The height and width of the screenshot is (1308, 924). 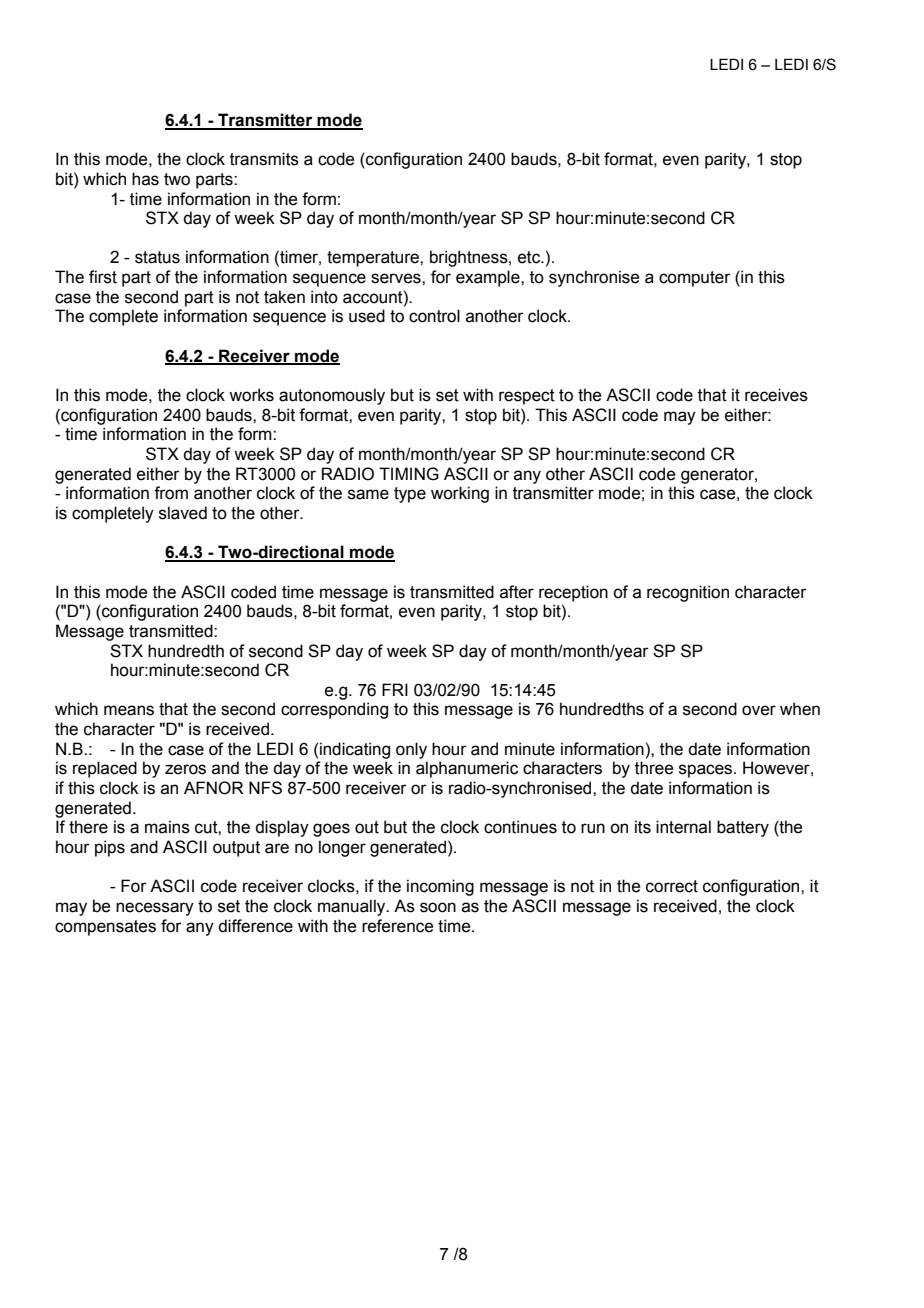 What do you see at coordinates (145, 179) in the screenshot?
I see `has` at bounding box center [145, 179].
